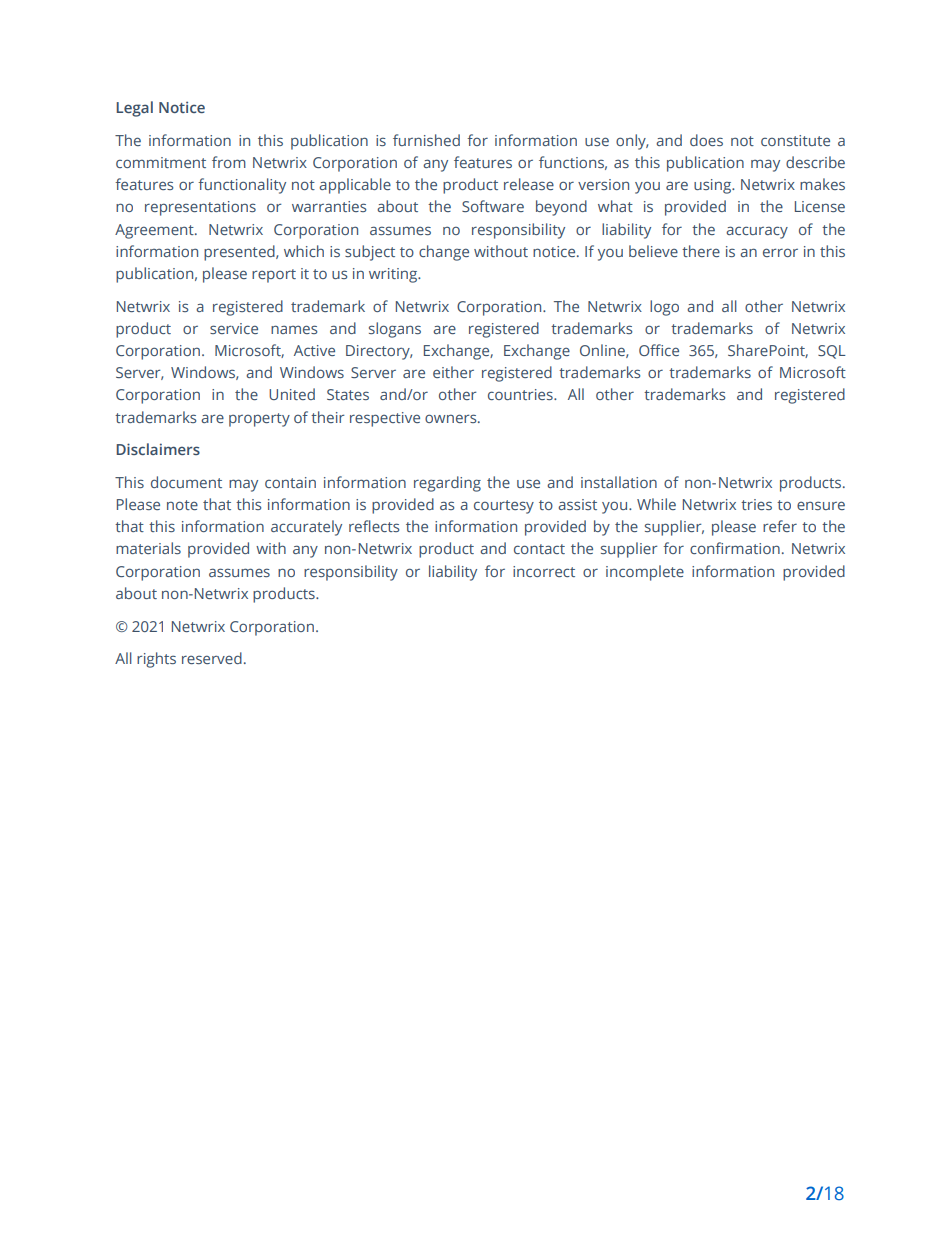 This page has width=952, height=1233. What do you see at coordinates (229, 162) in the page?
I see `from` at bounding box center [229, 162].
